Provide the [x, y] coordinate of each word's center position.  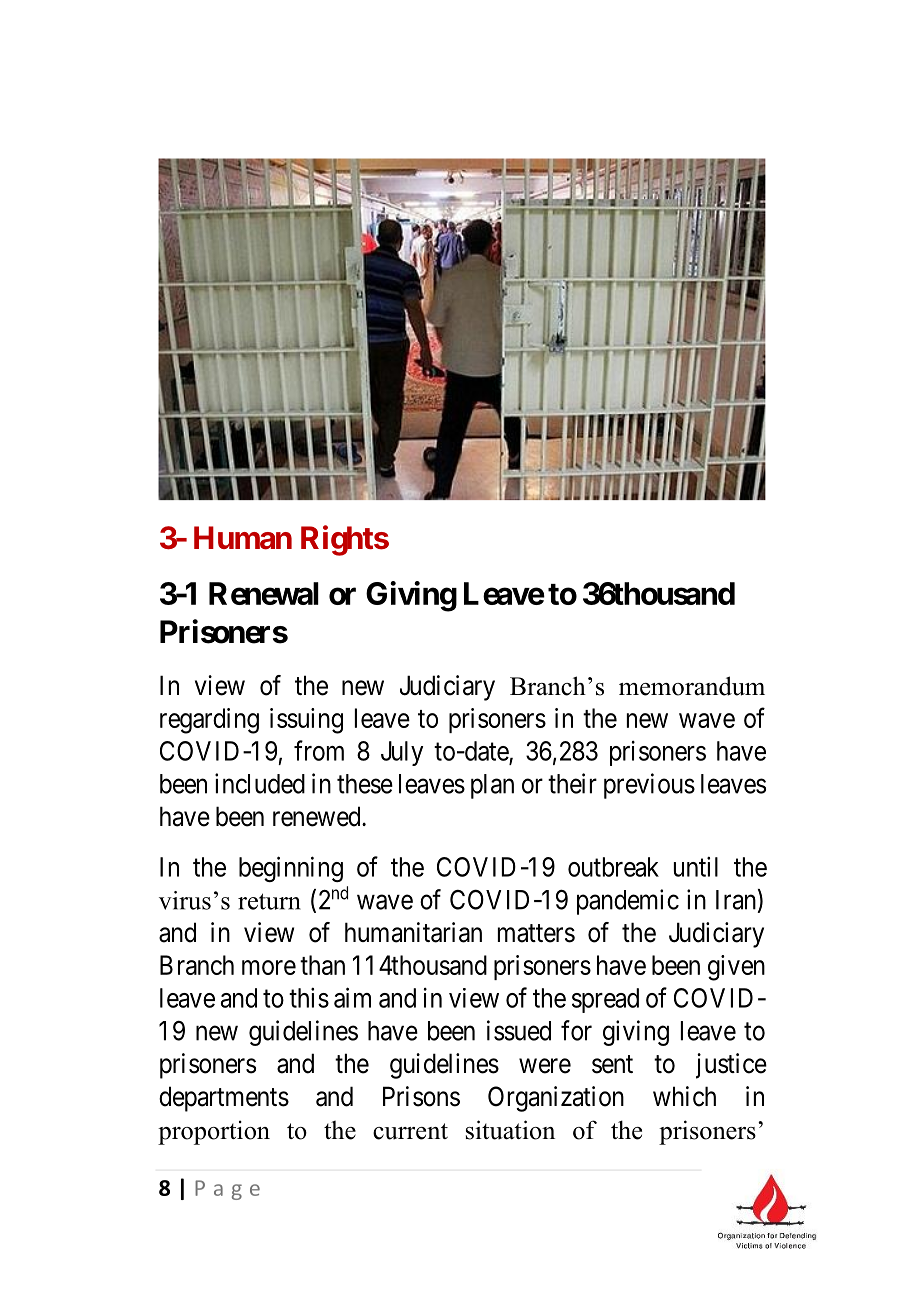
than [322, 965]
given [736, 968]
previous [649, 786]
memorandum [692, 686]
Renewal [264, 593]
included [260, 783]
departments [224, 1099]
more [269, 967]
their [572, 783]
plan [492, 786]
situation [510, 1130]
